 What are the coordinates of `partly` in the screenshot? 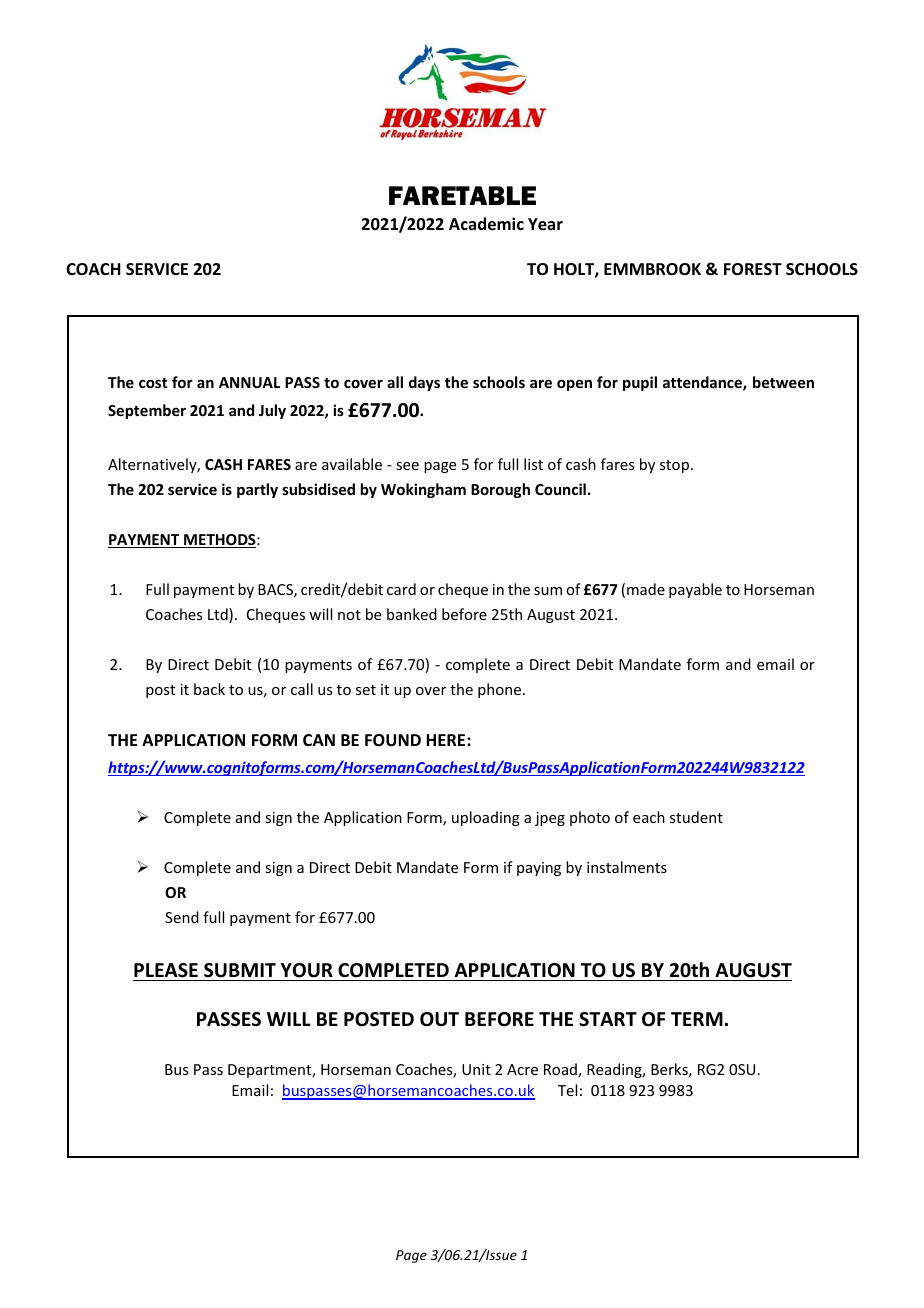 It's located at (257, 490).
